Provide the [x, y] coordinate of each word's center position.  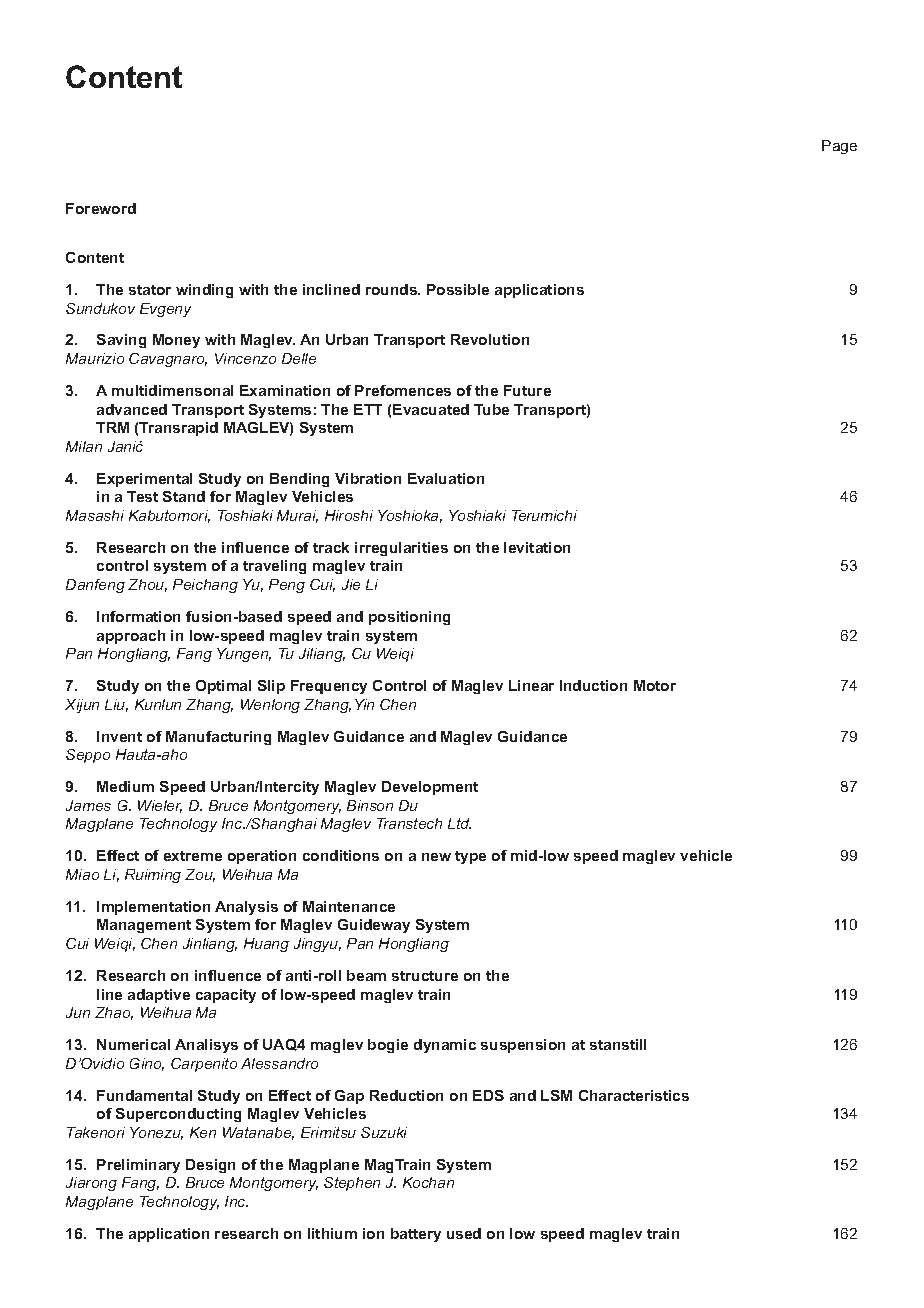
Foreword [101, 208]
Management [144, 926]
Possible [458, 289]
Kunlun [158, 704]
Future [527, 390]
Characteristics [634, 1095]
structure [425, 976]
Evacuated [431, 409]
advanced [132, 409]
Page [839, 147]
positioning [409, 618]
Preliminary [138, 1166]
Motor [655, 685]
